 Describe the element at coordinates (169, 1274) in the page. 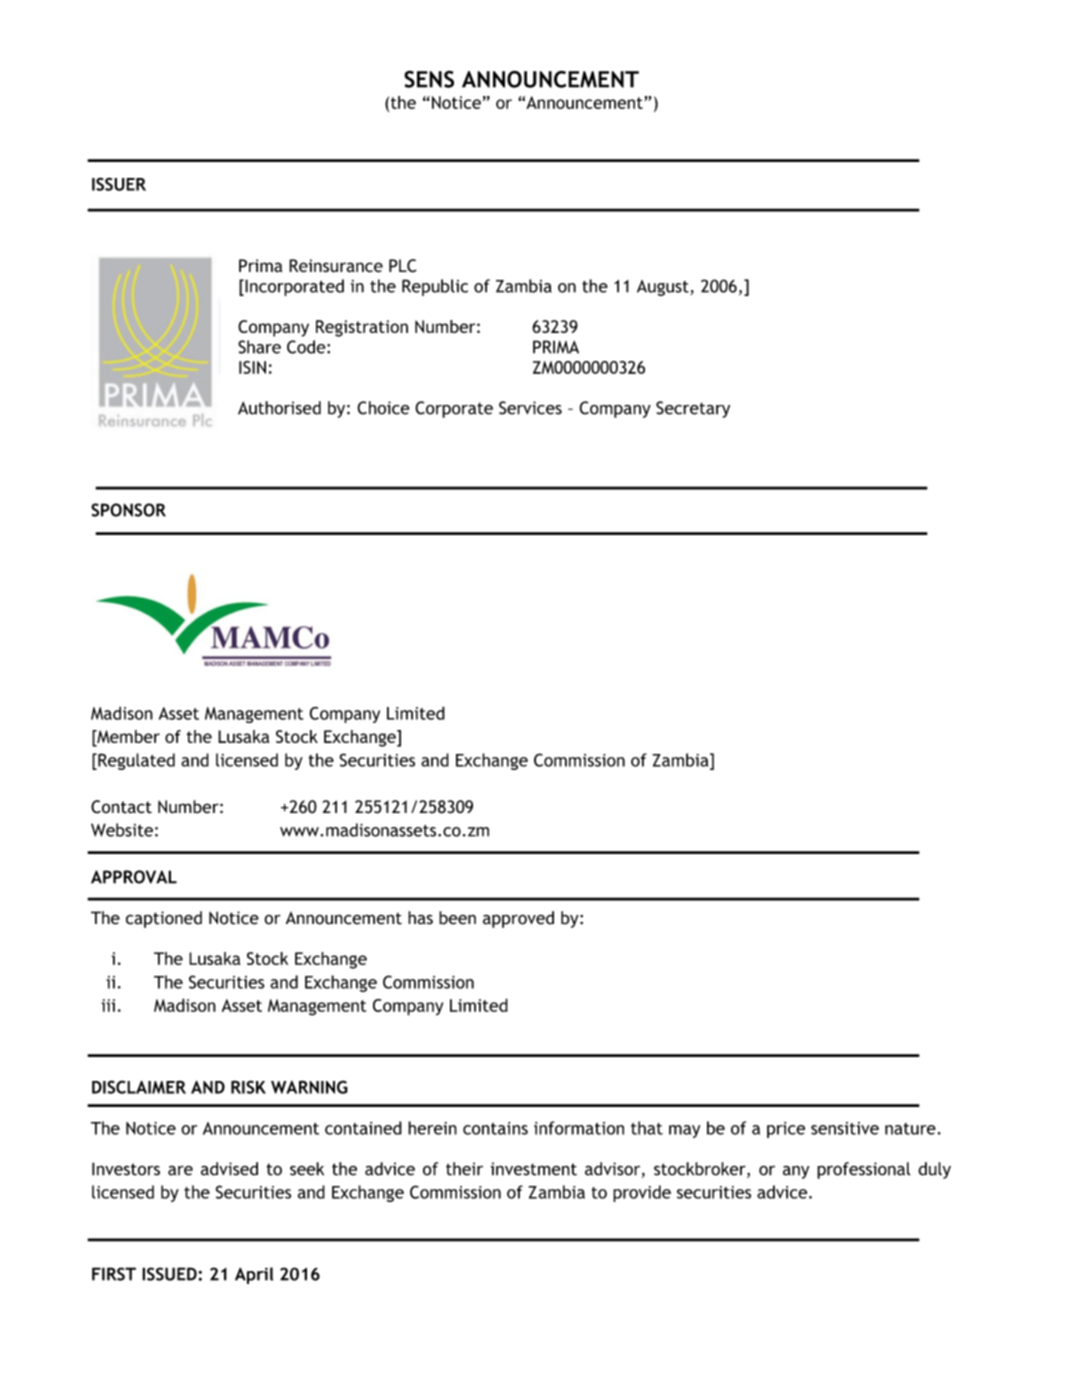

I see `ISSUED` at that location.
